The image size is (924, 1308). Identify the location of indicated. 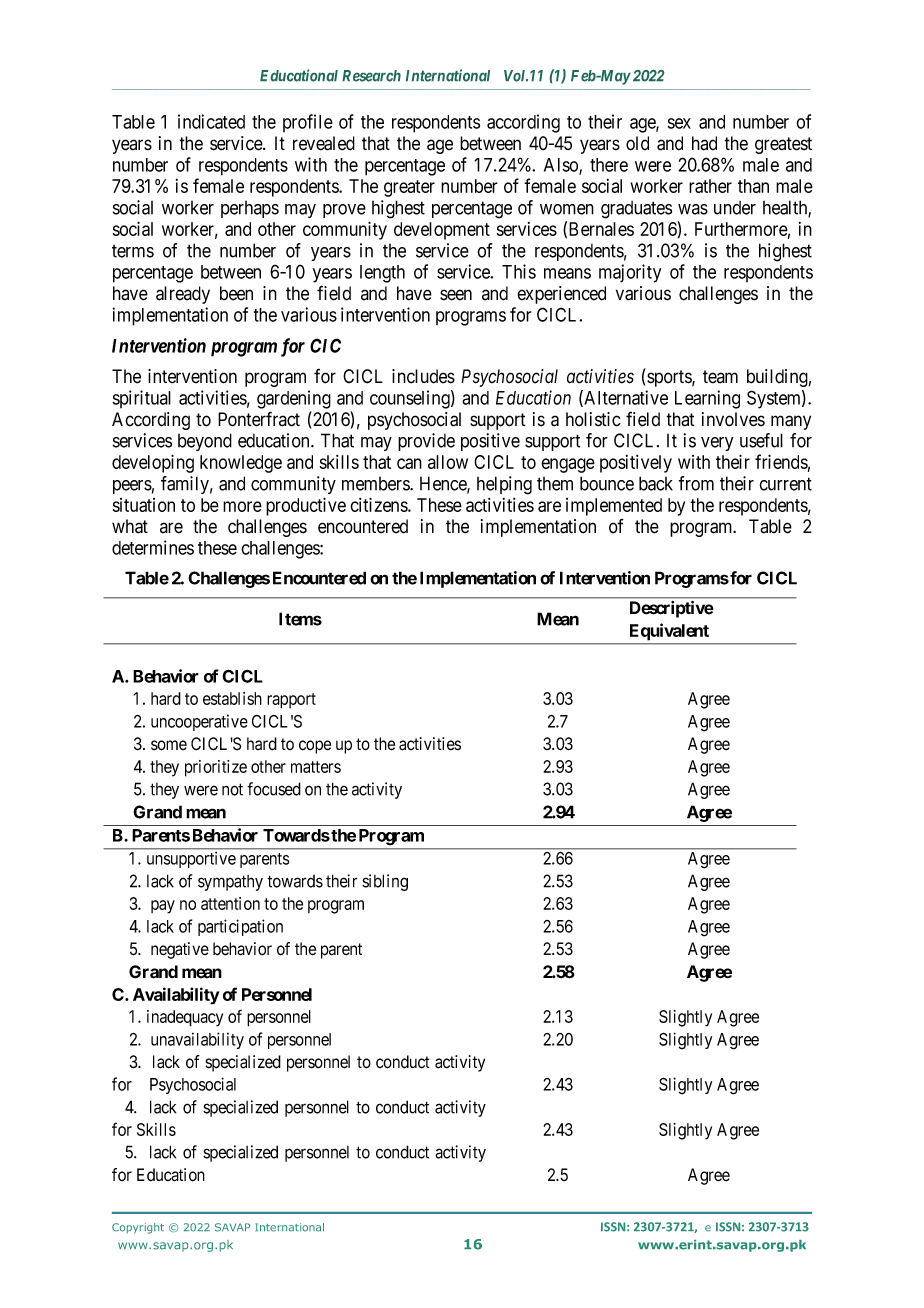
(211, 121).
